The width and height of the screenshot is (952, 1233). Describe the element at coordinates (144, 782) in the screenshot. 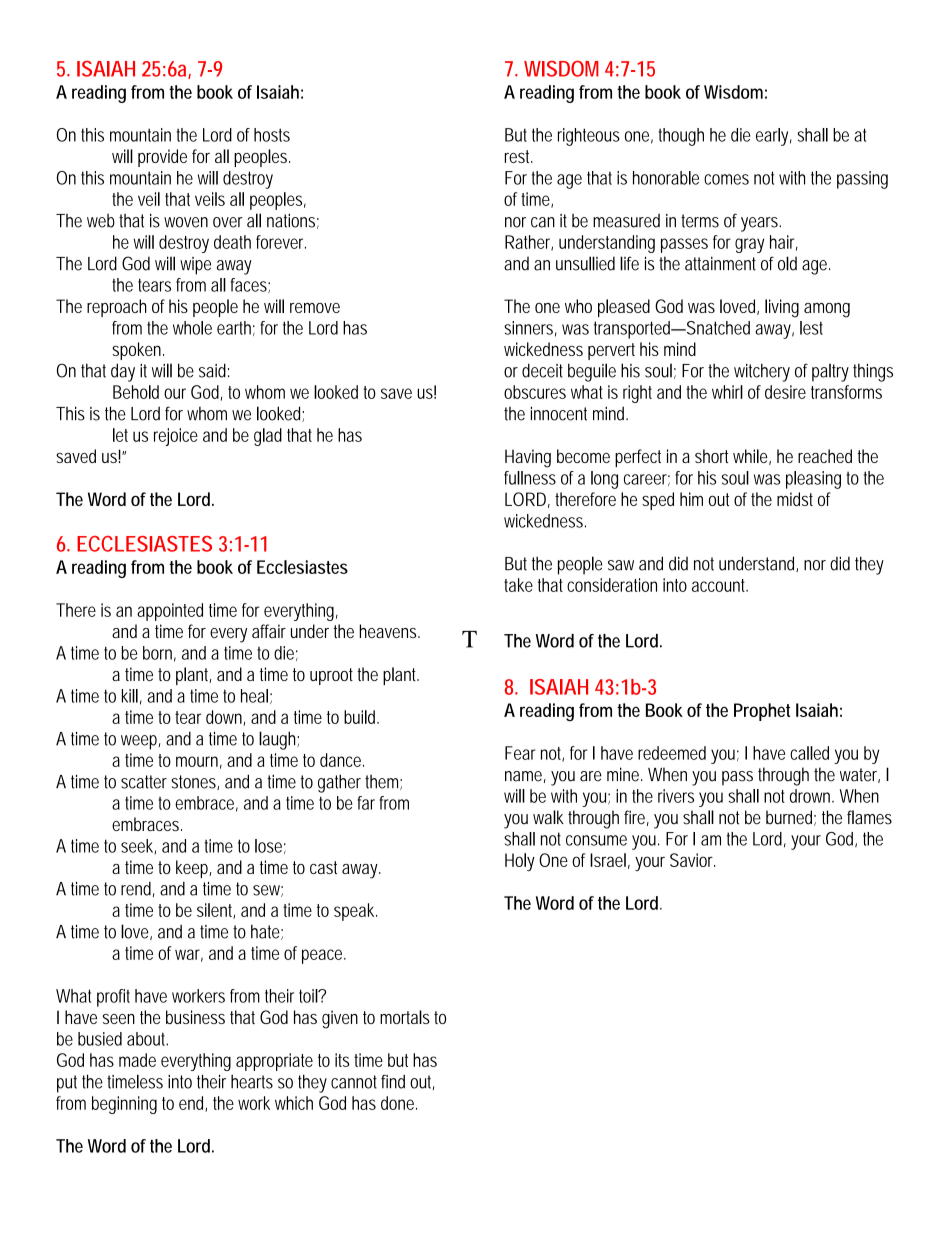

I see `scatter` at that location.
